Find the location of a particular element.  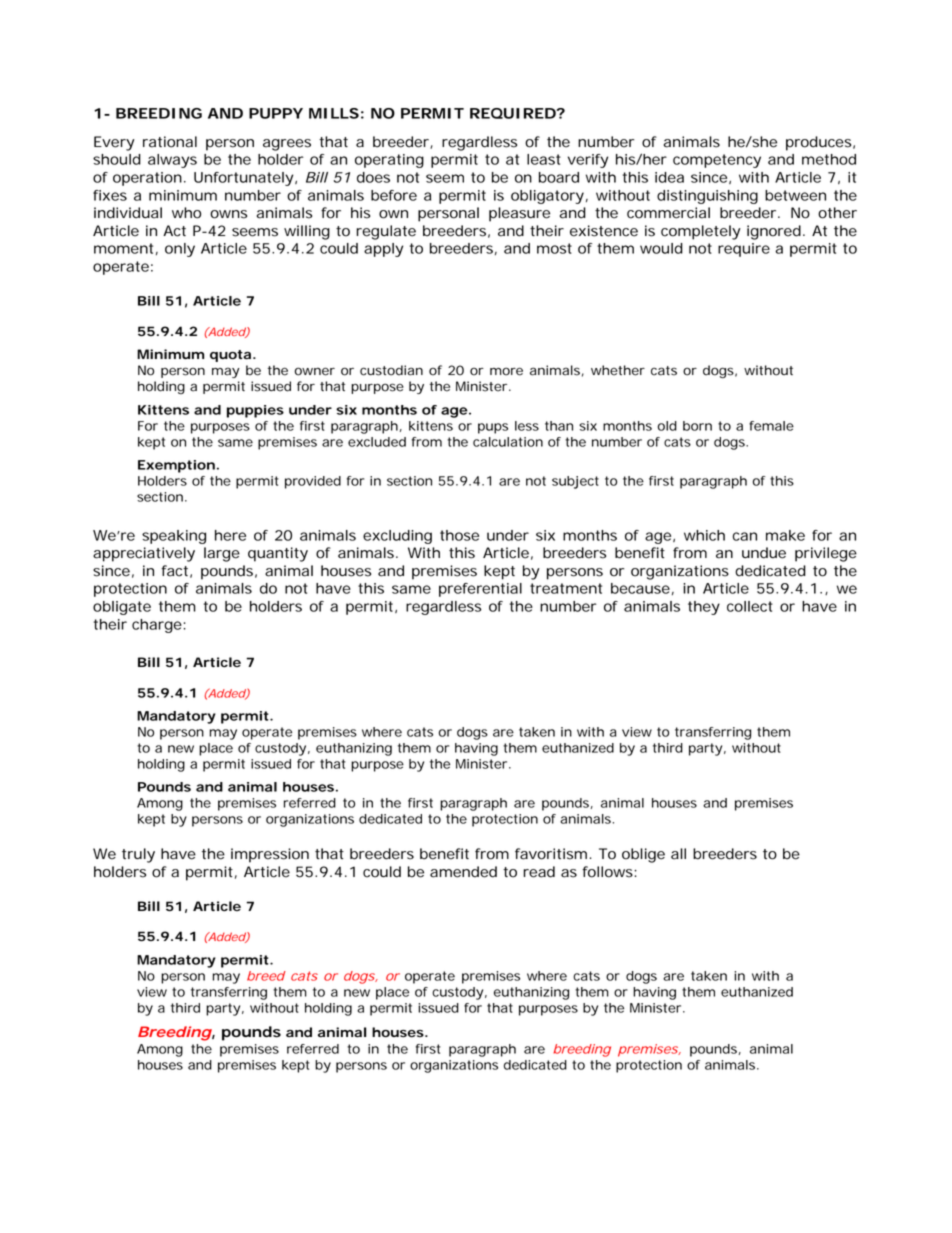

more is located at coordinates (506, 371).
